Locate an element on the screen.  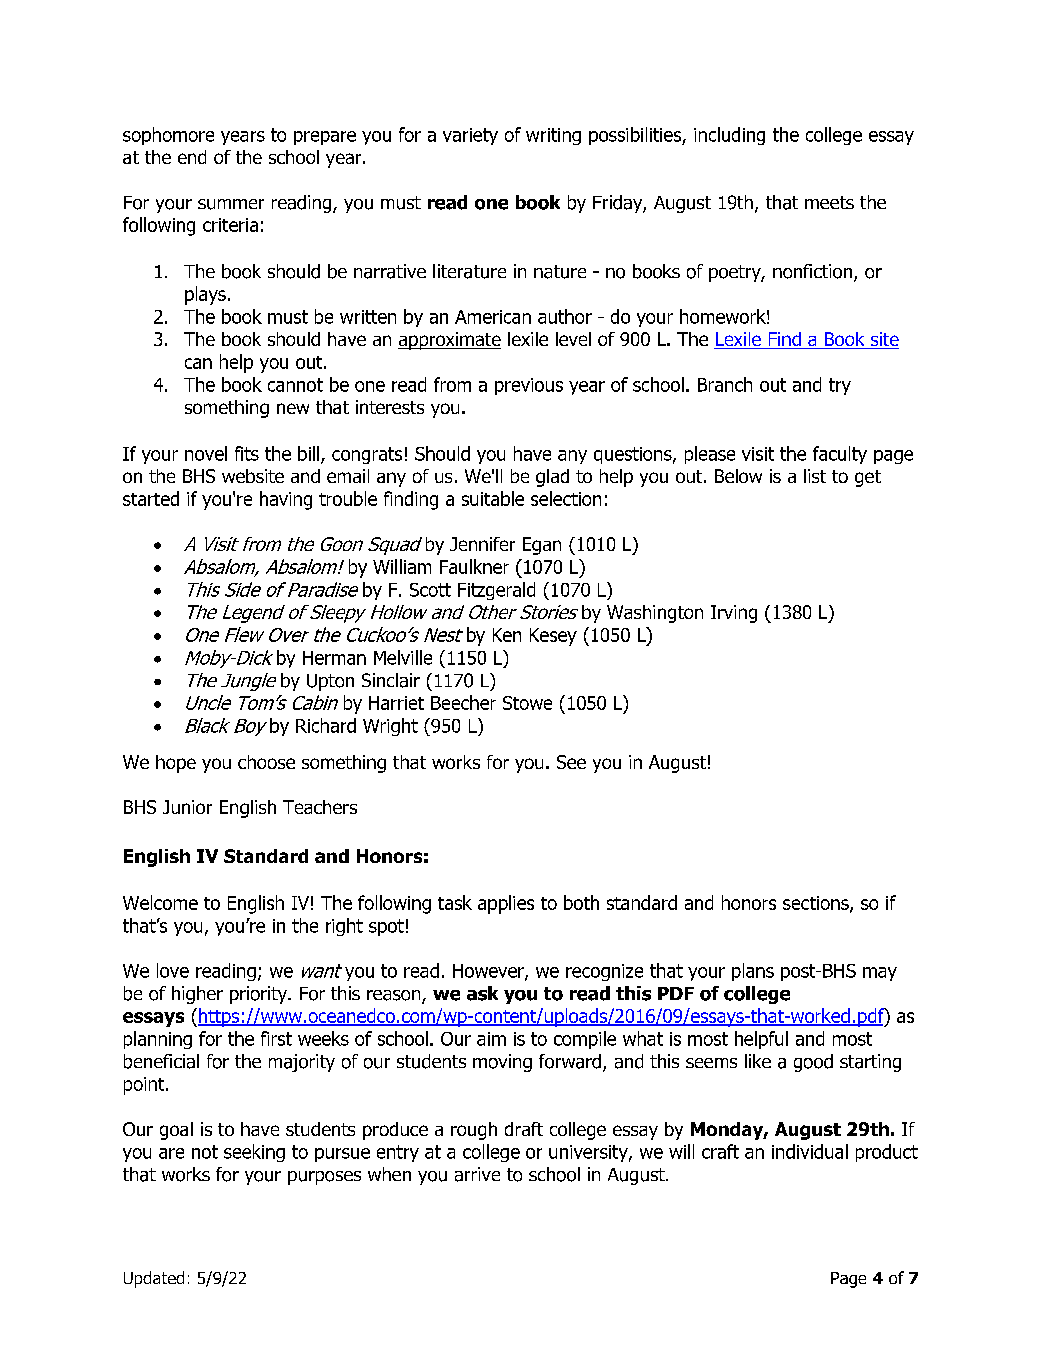
writing is located at coordinates (553, 136).
